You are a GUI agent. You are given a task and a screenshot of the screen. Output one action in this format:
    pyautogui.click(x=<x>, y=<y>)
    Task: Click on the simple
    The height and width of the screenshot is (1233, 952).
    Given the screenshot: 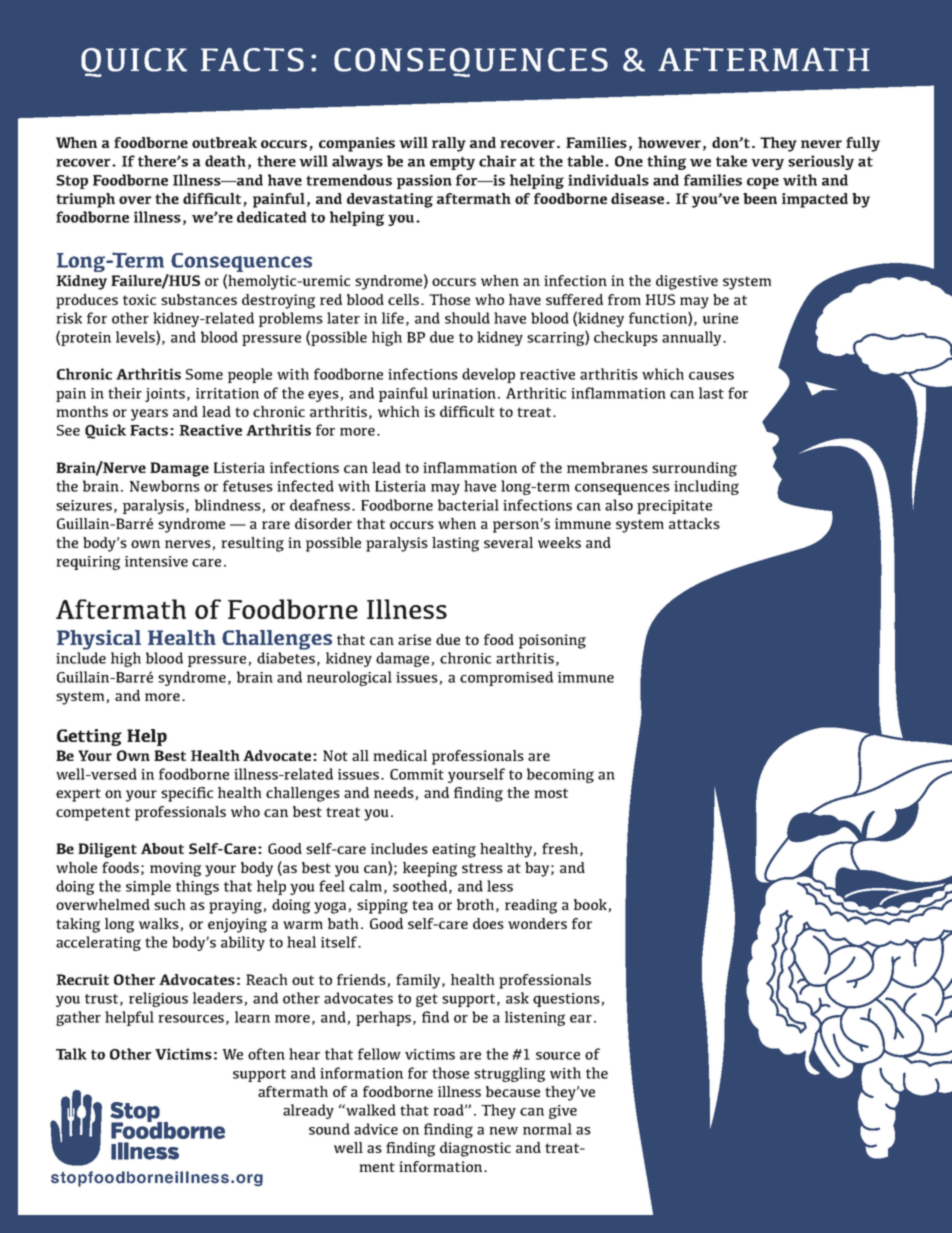 What is the action you would take?
    pyautogui.click(x=148, y=887)
